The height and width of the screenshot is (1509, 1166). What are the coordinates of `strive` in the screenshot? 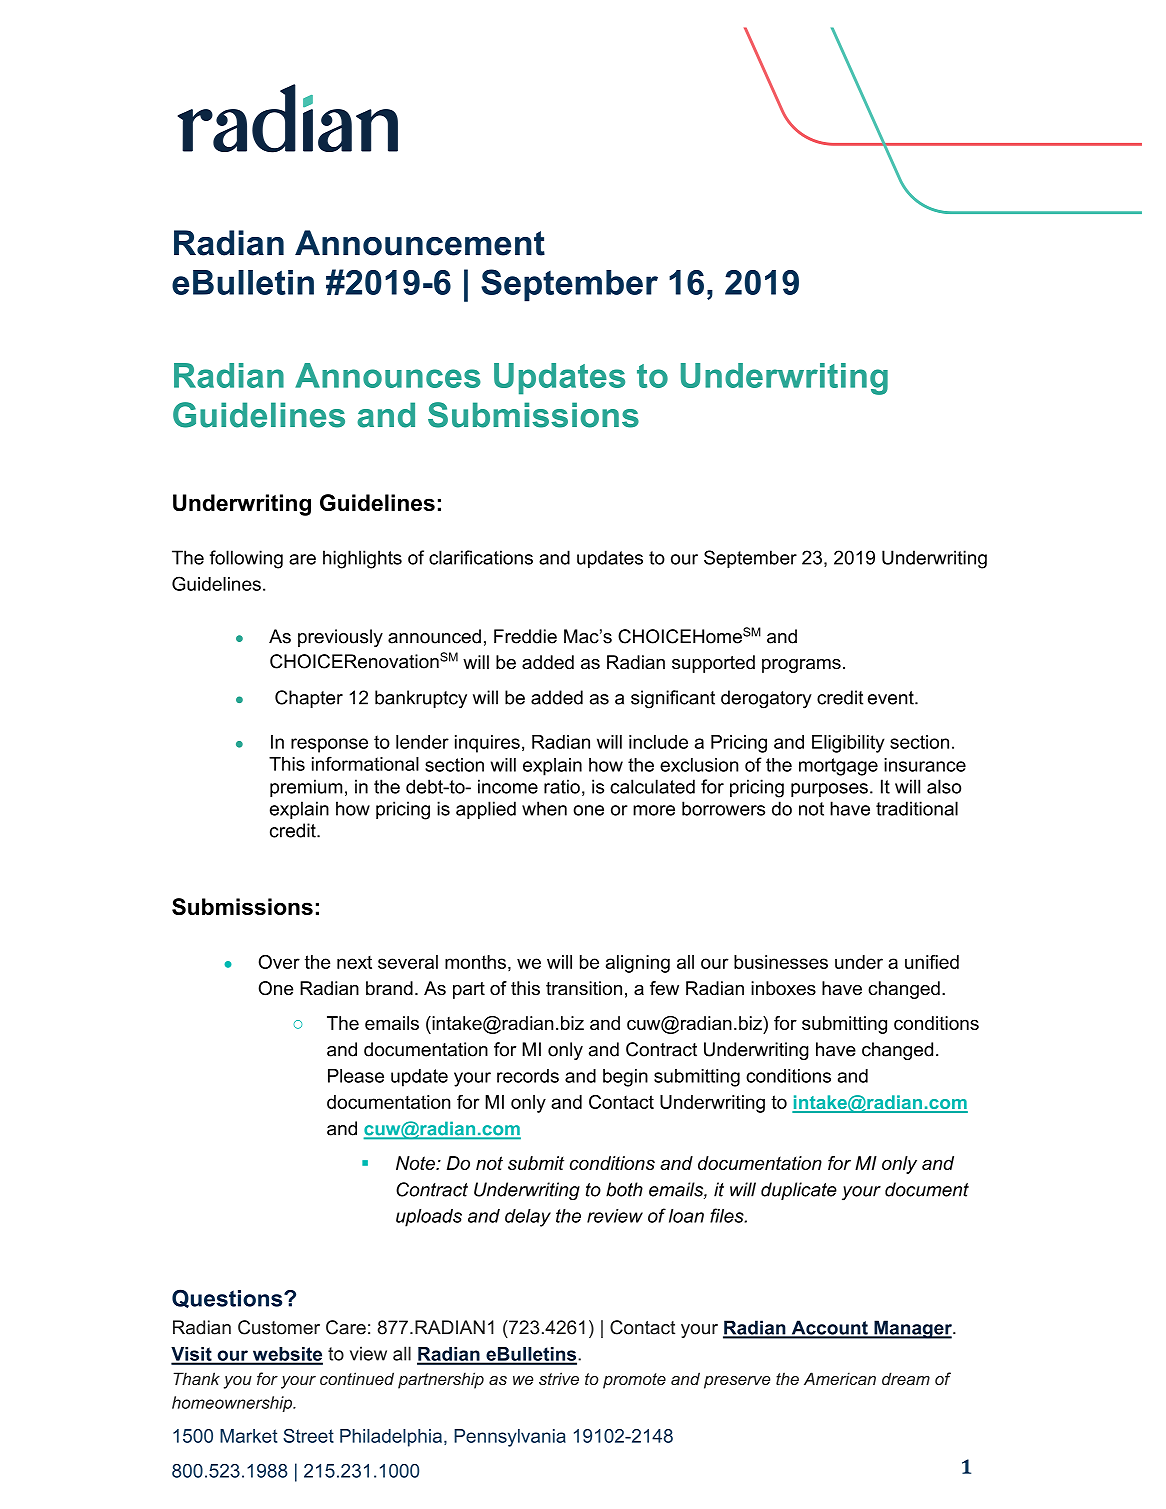 It's located at (559, 1378).
